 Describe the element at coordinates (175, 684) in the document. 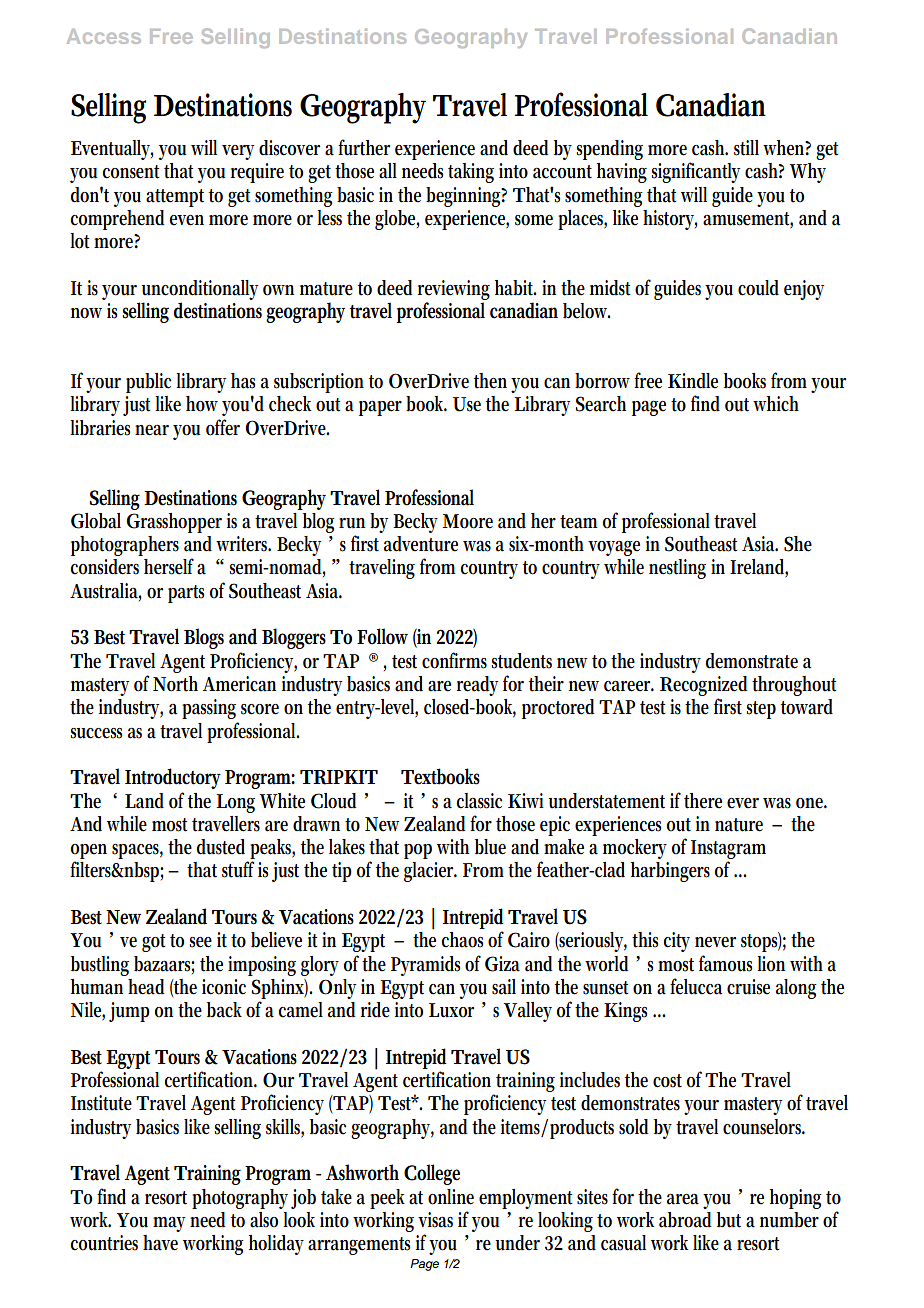

I see `North` at that location.
